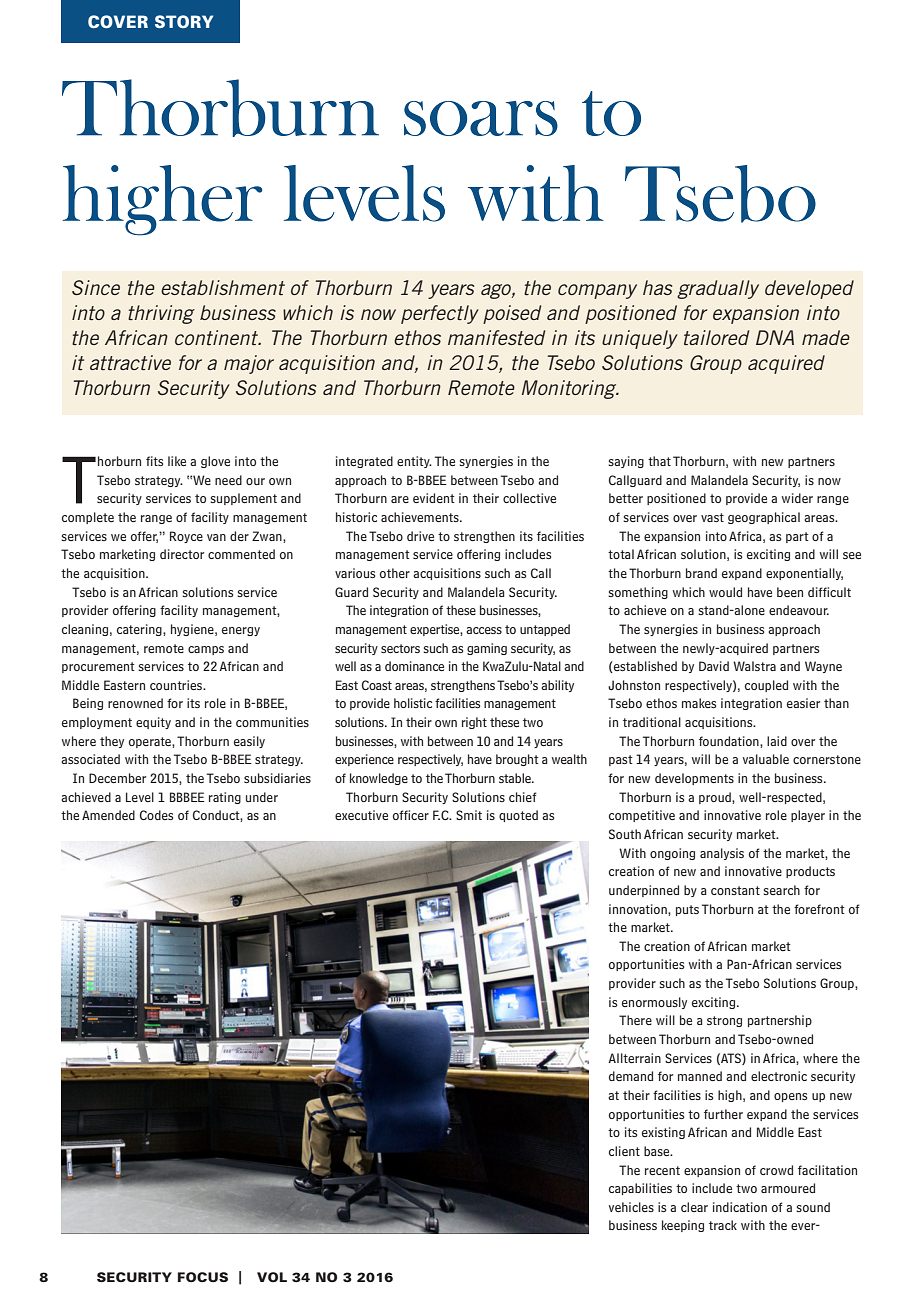 The height and width of the image is (1308, 924). I want to click on FOCUS, so click(203, 1277).
